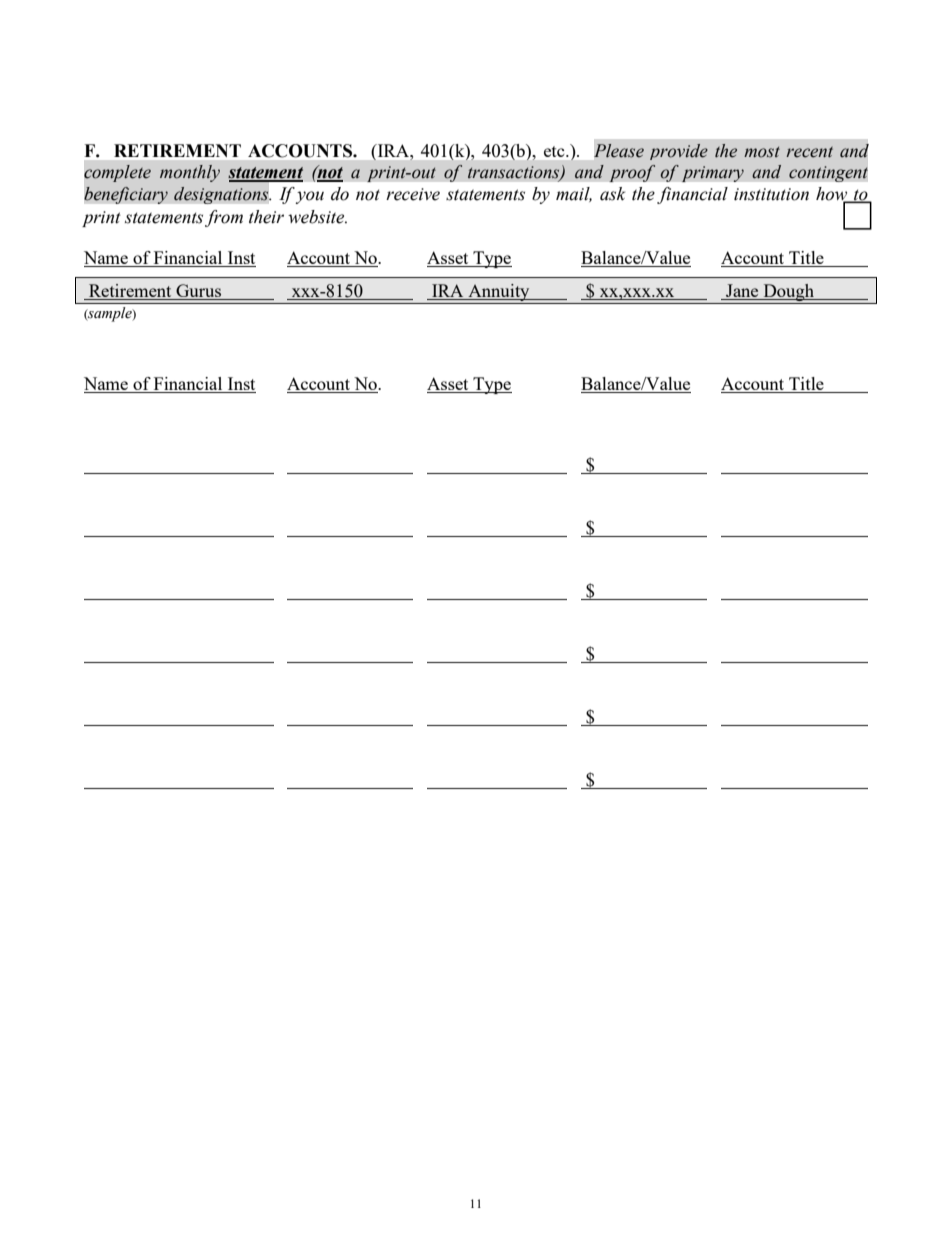 The height and width of the image is (1233, 952). What do you see at coordinates (317, 217) in the image?
I see `website` at bounding box center [317, 217].
